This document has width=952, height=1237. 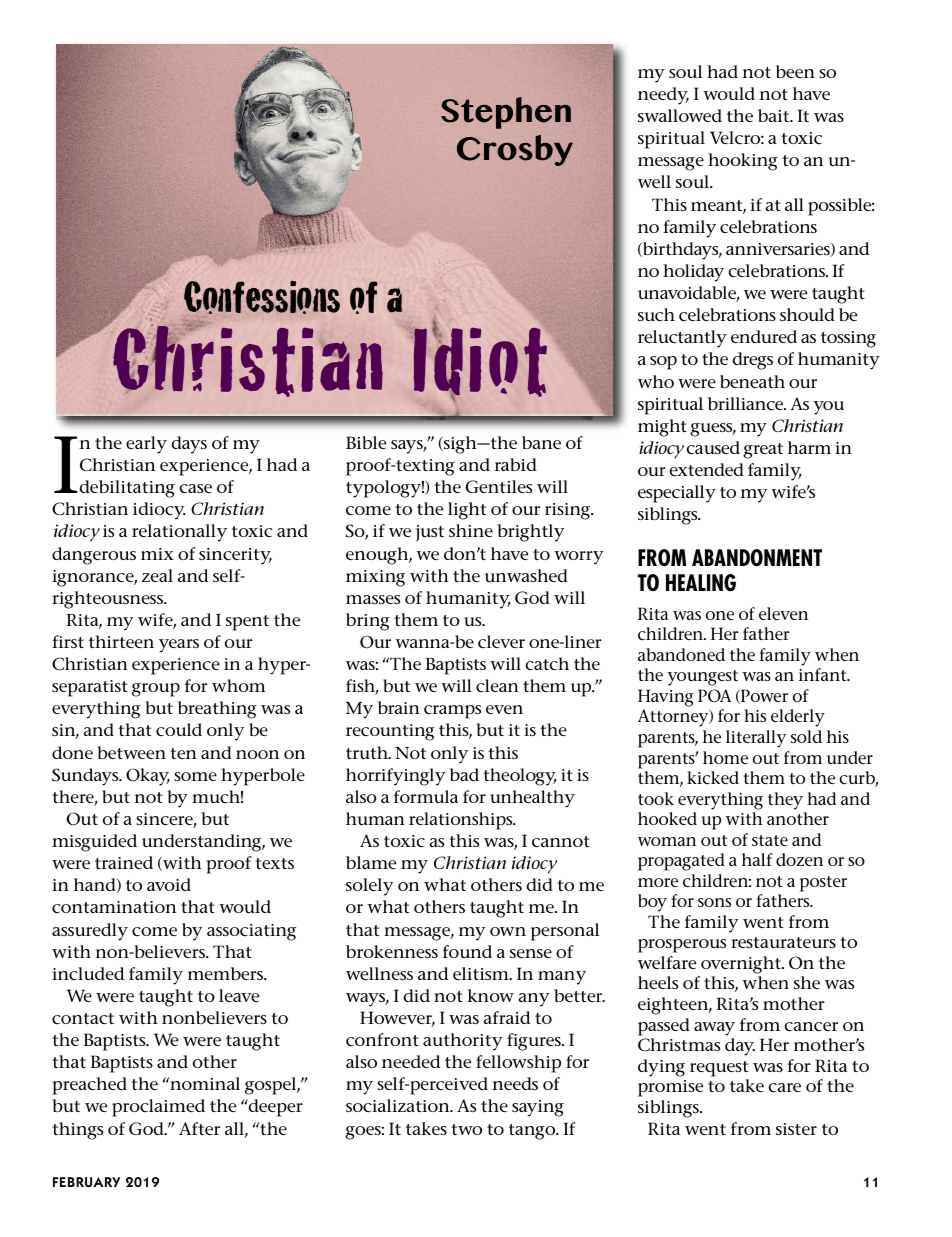 I want to click on Crosby, so click(x=515, y=150).
